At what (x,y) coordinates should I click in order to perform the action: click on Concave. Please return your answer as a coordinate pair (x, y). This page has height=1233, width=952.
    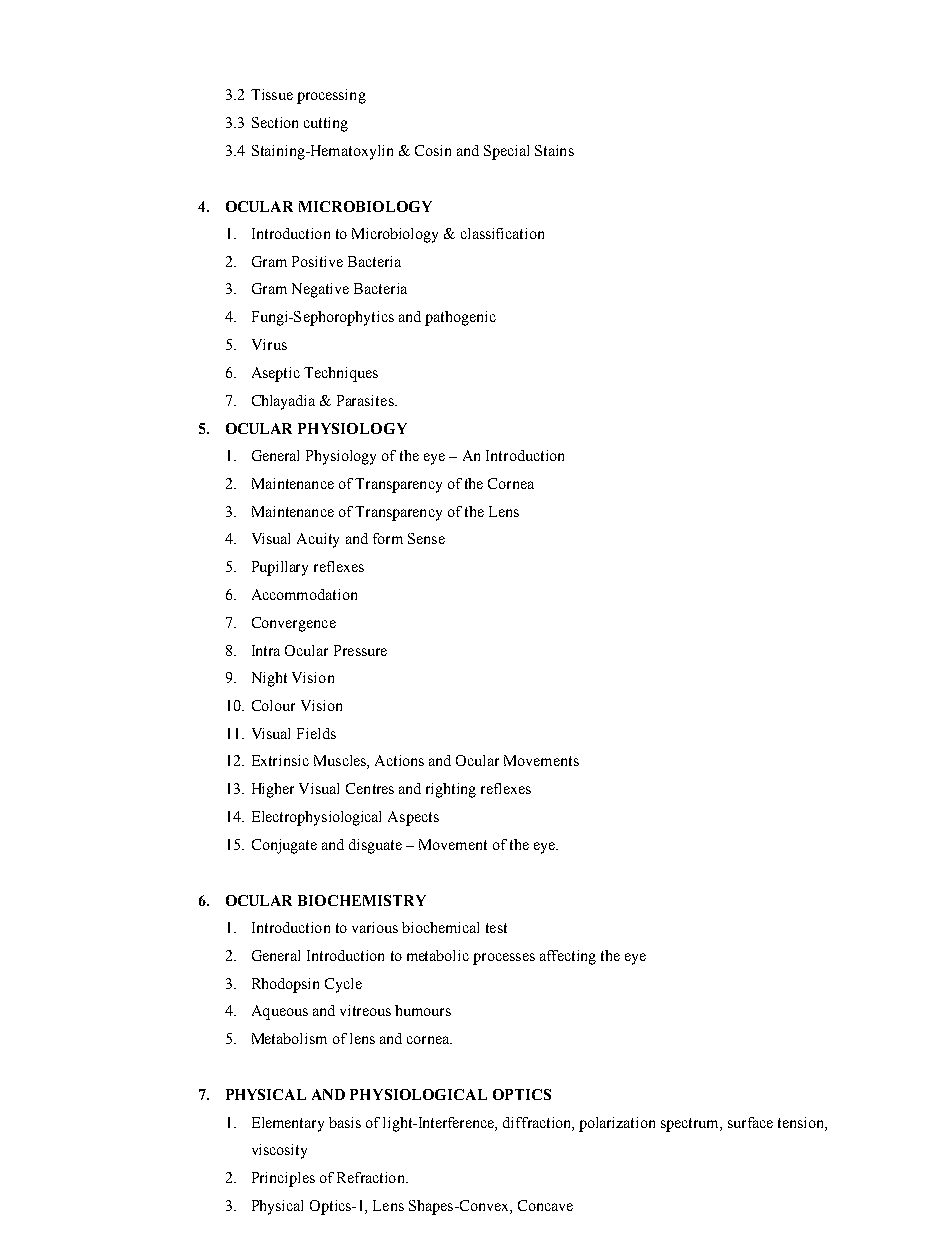
    Looking at the image, I should click on (545, 1205).
